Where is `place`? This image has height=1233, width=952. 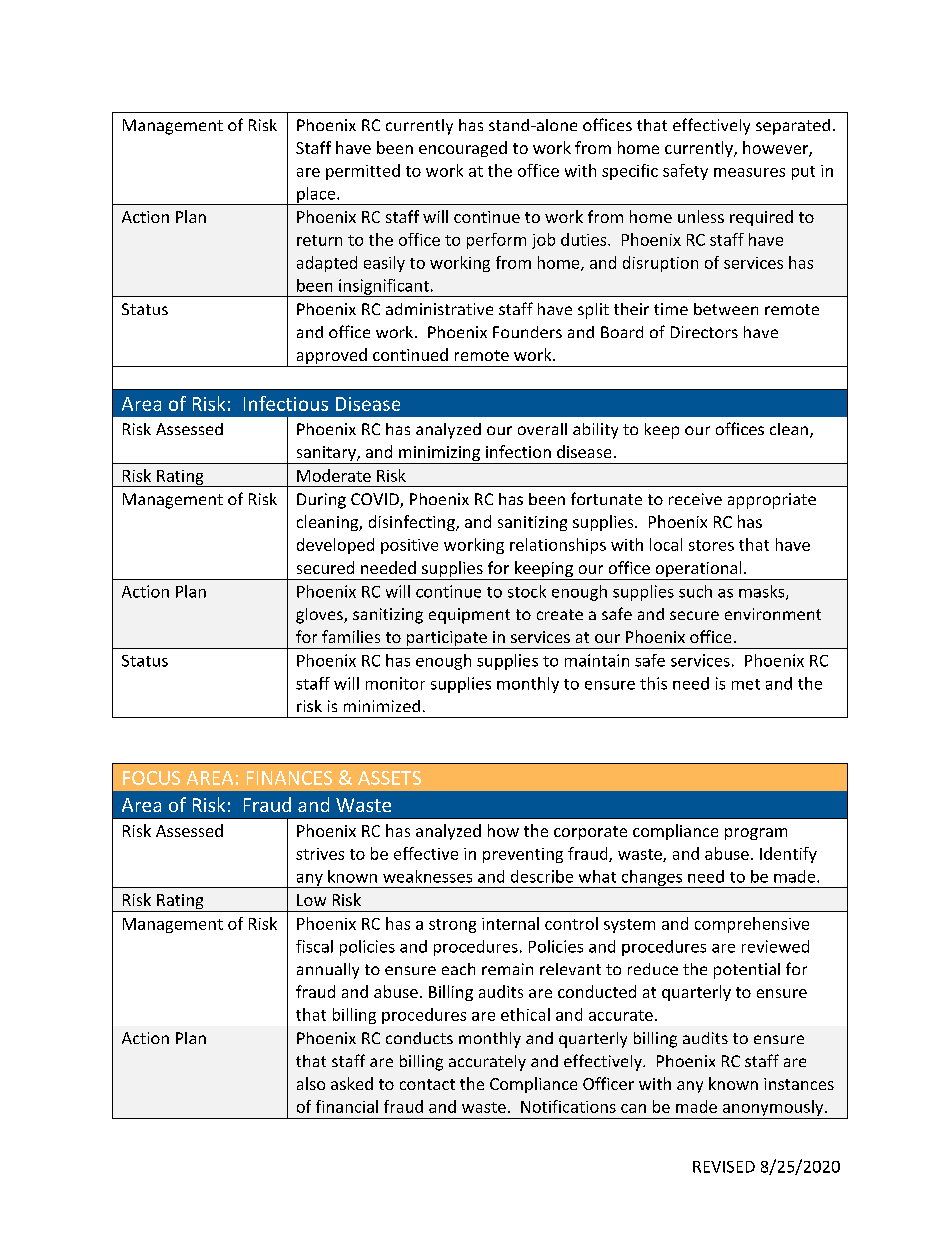 place is located at coordinates (316, 196).
